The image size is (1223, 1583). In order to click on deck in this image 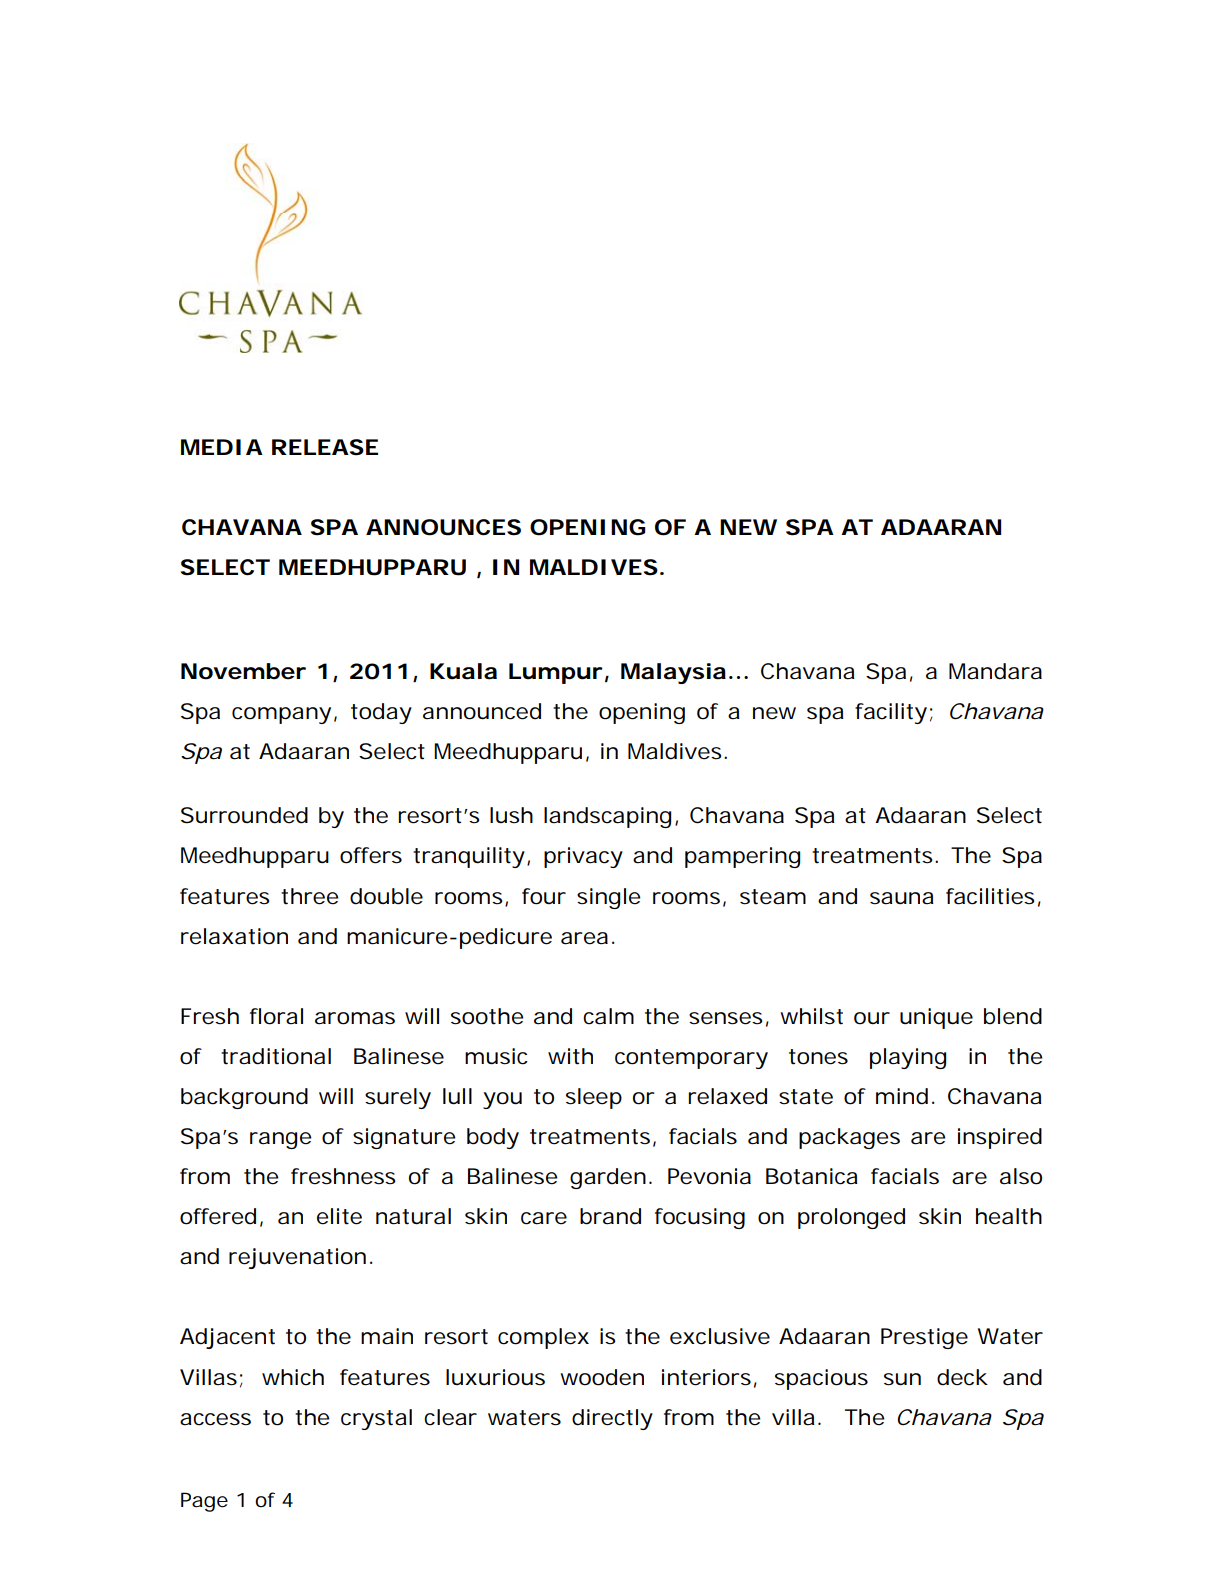, I will do `click(962, 1377)`.
